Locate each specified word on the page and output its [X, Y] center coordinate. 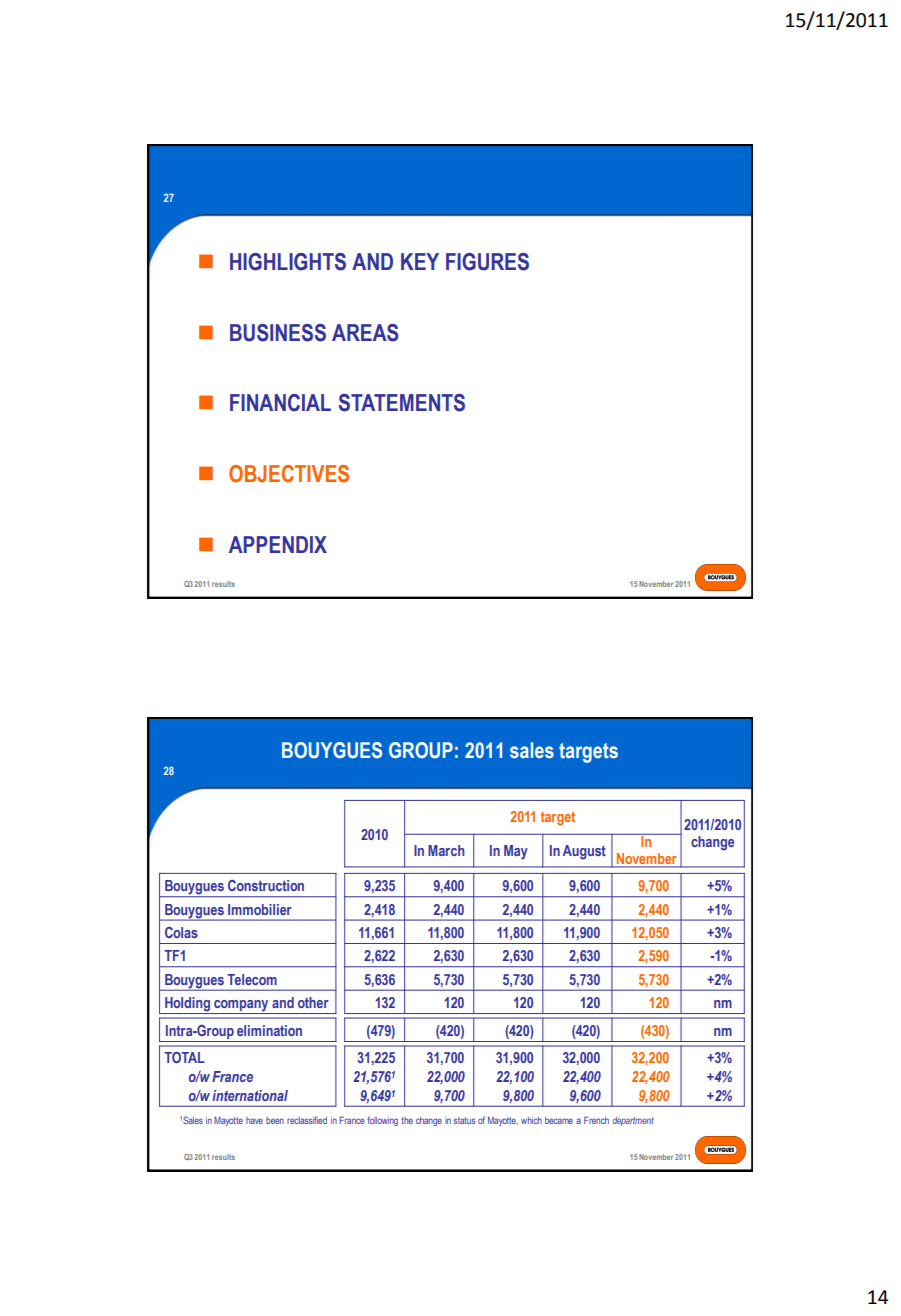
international [250, 1095]
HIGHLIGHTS [288, 262]
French [596, 1120]
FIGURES [487, 262]
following [382, 1121]
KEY [420, 261]
